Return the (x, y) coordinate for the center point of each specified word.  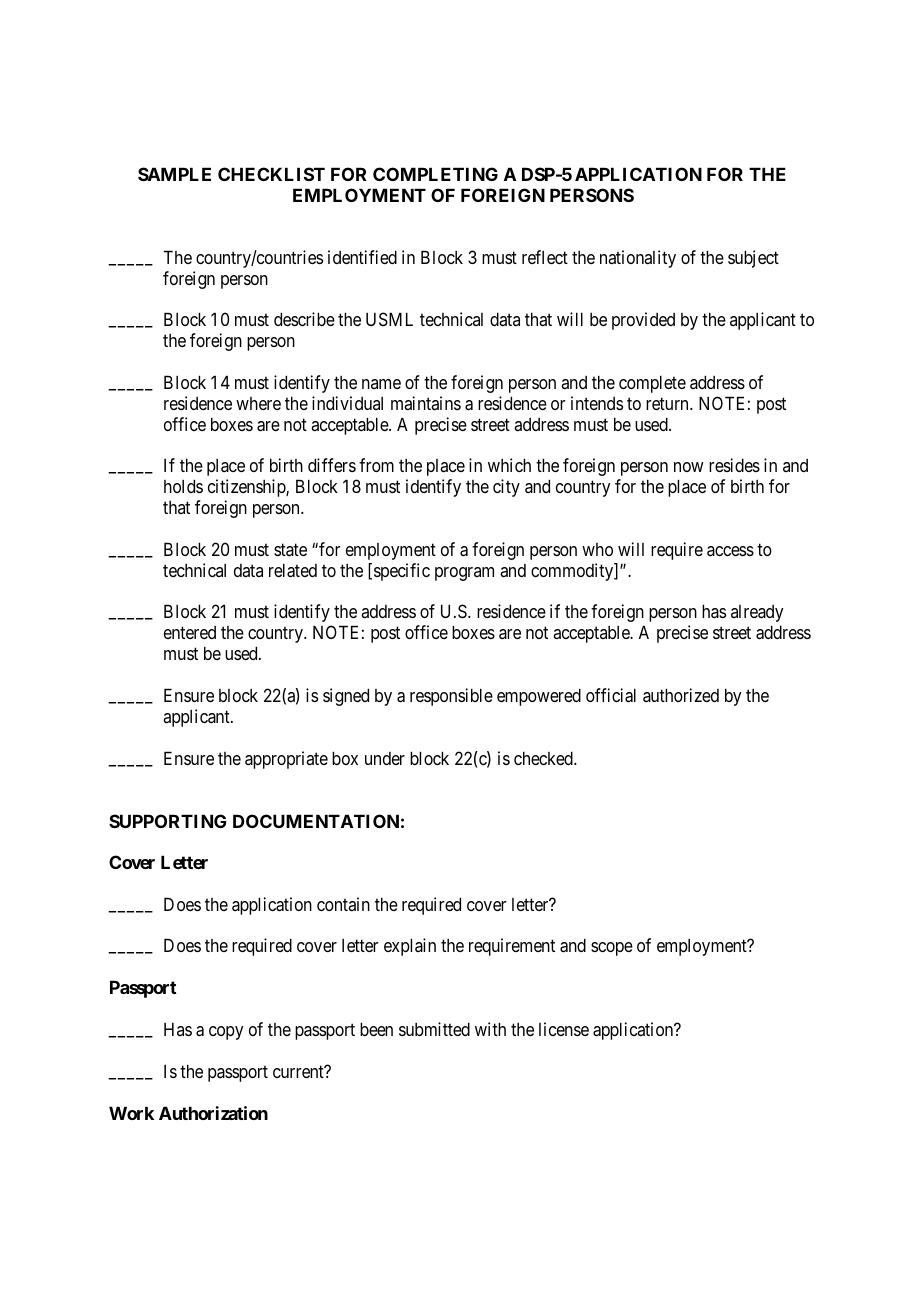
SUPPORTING (168, 821)
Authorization (213, 1113)
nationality (638, 259)
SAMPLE (174, 174)
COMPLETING (435, 174)
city (506, 488)
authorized (681, 695)
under (385, 758)
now (689, 467)
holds (183, 486)
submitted (434, 1029)
